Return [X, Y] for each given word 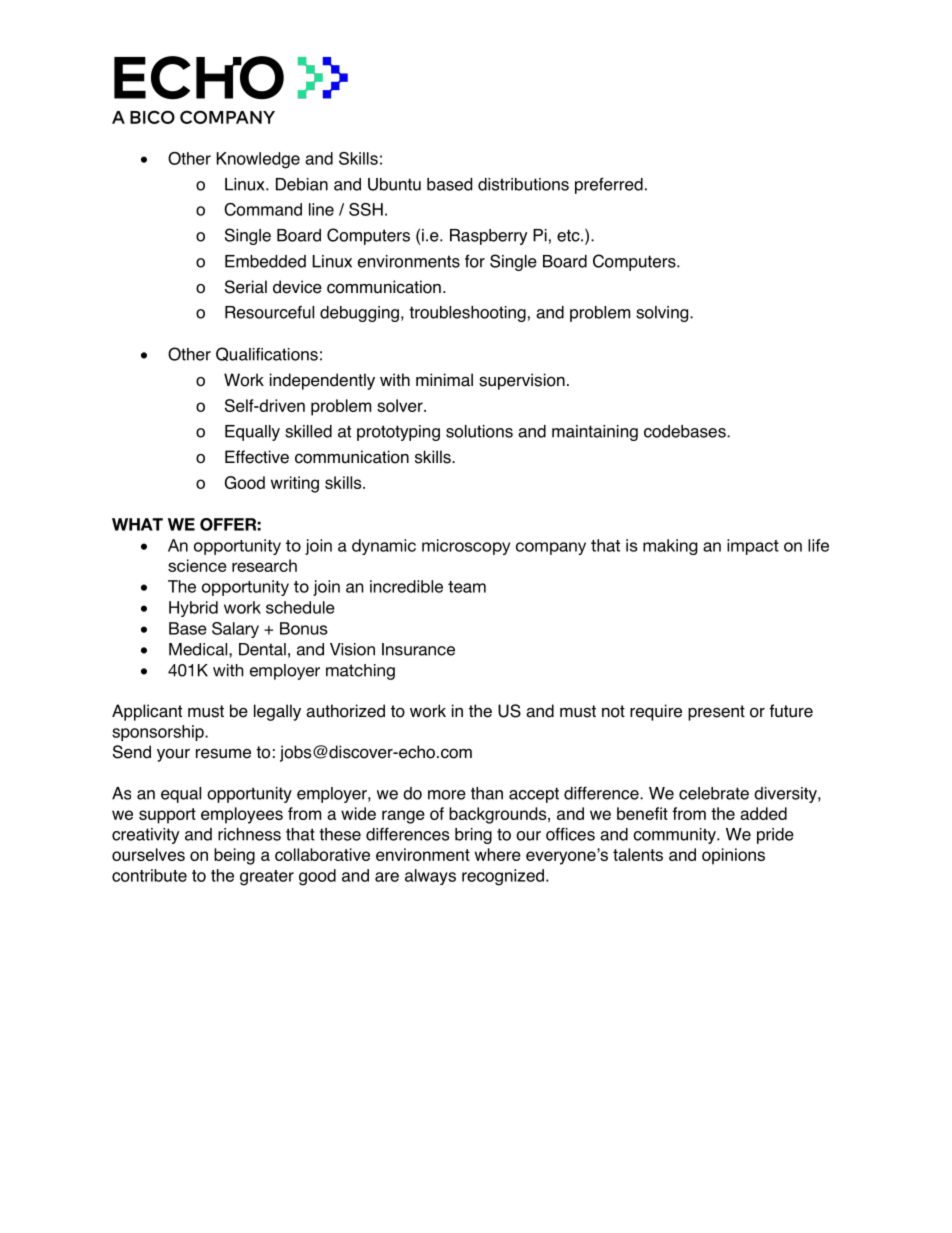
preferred [609, 185]
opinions [733, 856]
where [498, 854]
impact [753, 547]
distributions [523, 184]
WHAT [137, 524]
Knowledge [258, 160]
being [234, 856]
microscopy [466, 547]
